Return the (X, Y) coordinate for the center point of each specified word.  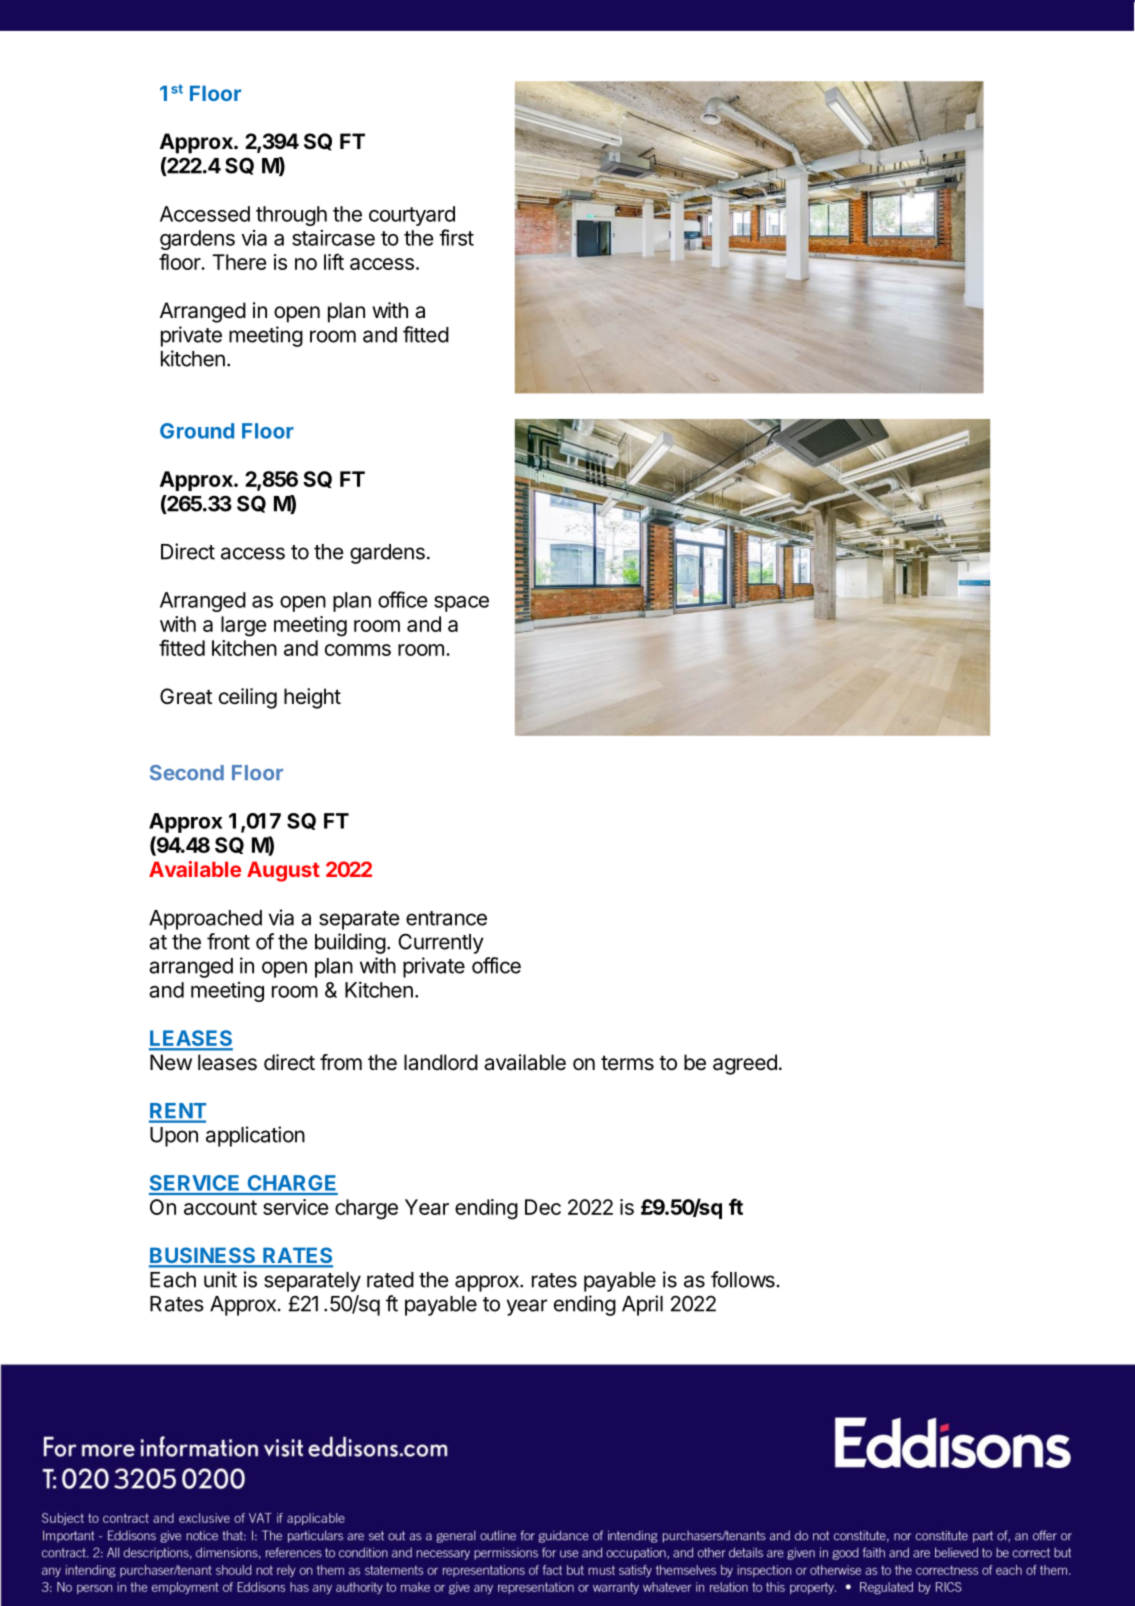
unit (220, 1279)
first (456, 237)
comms (358, 650)
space (461, 604)
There (239, 262)
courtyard (412, 216)
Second (187, 773)
